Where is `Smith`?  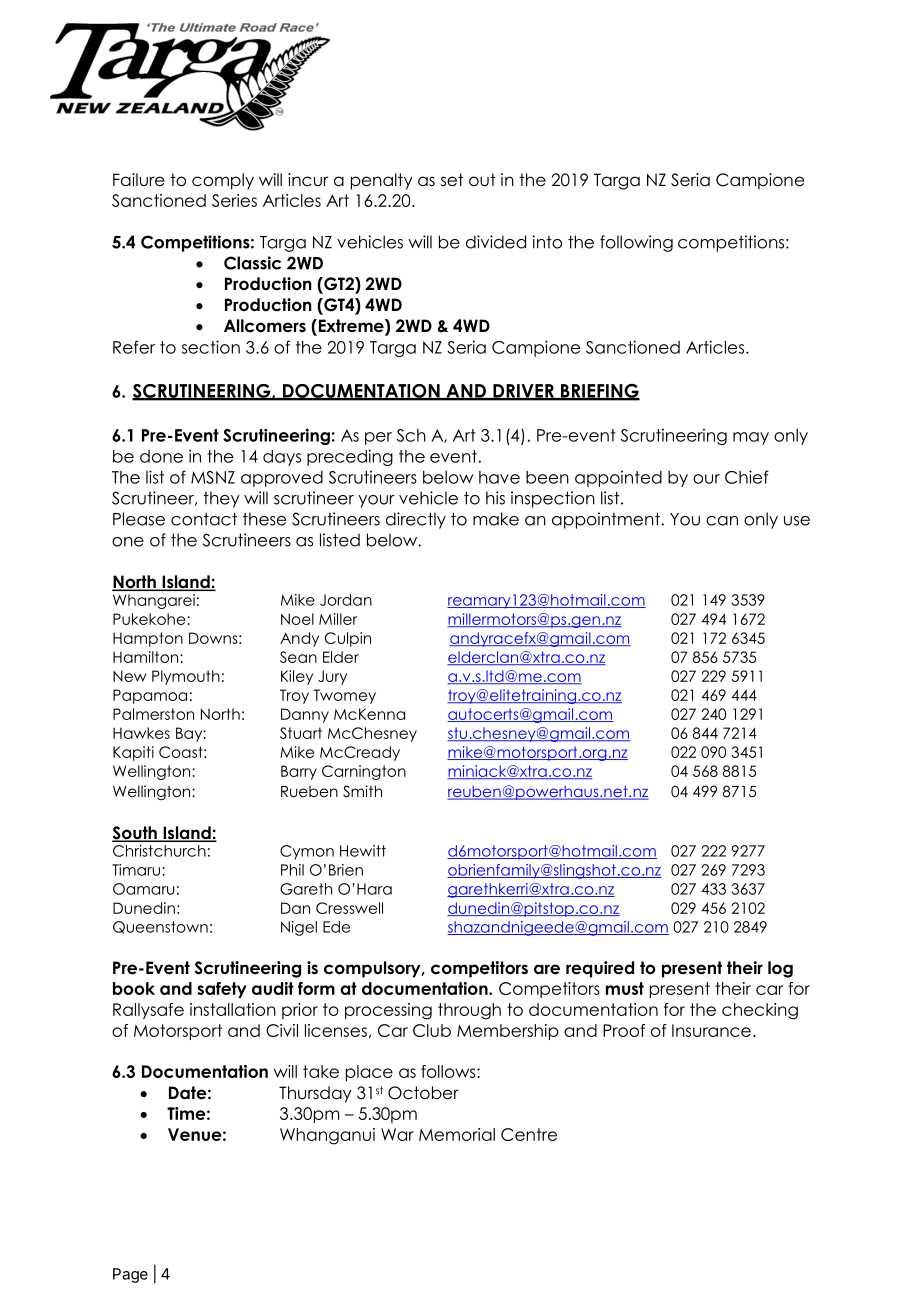
Smith is located at coordinates (362, 791).
